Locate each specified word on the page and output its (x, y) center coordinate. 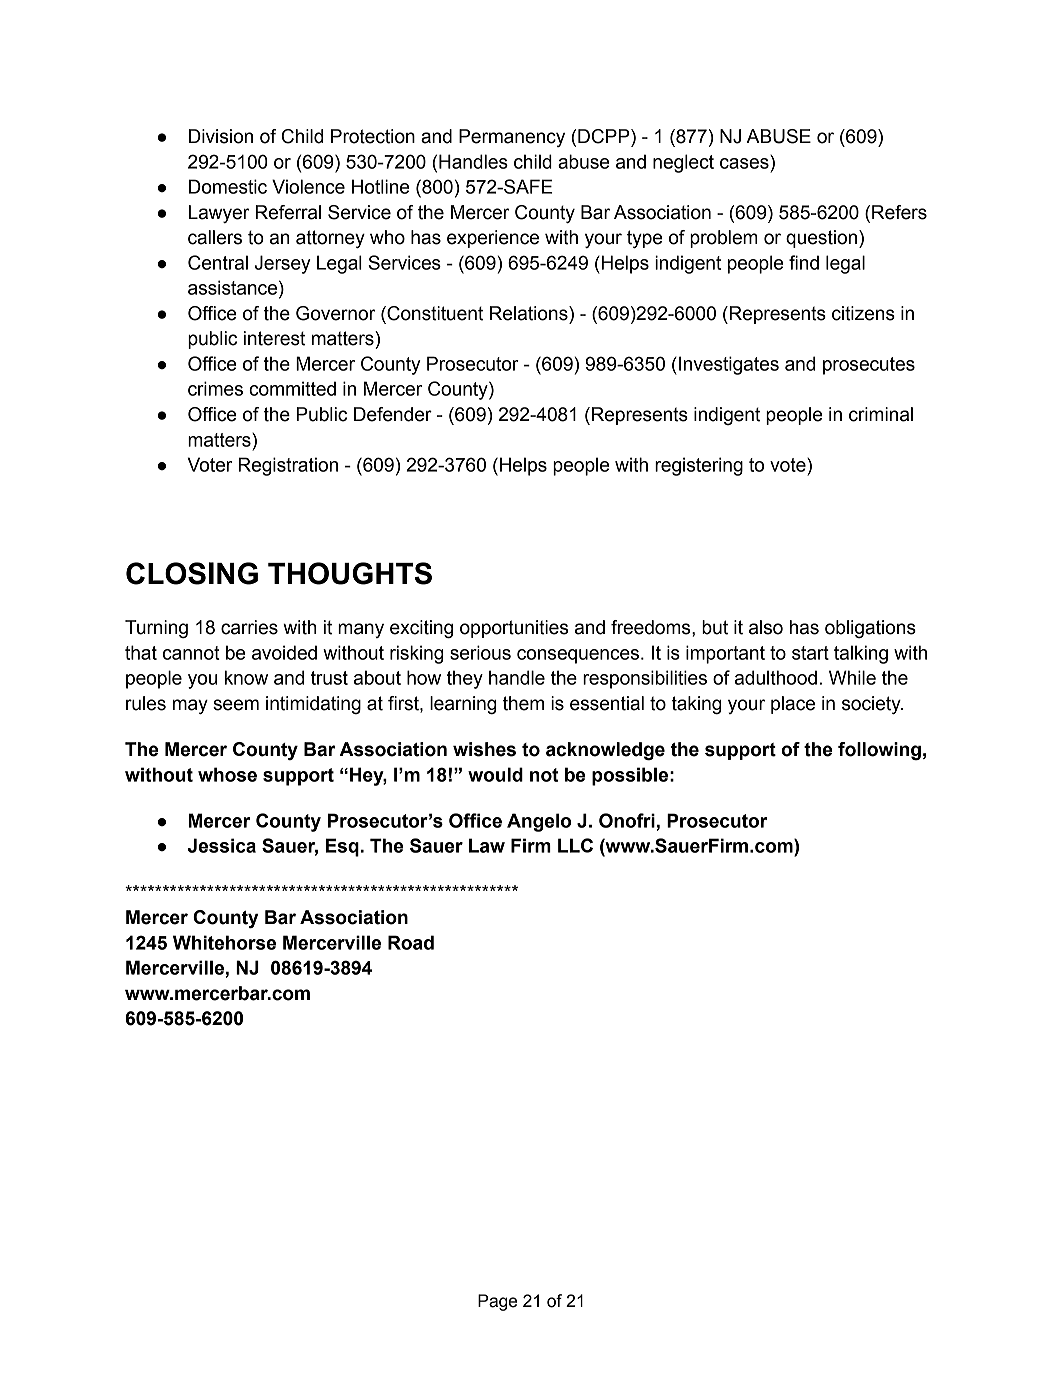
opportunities (514, 629)
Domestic (228, 186)
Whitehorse (224, 942)
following (879, 751)
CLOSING (192, 573)
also (766, 627)
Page (497, 1302)
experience (493, 239)
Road (411, 942)
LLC (575, 845)
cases (744, 163)
